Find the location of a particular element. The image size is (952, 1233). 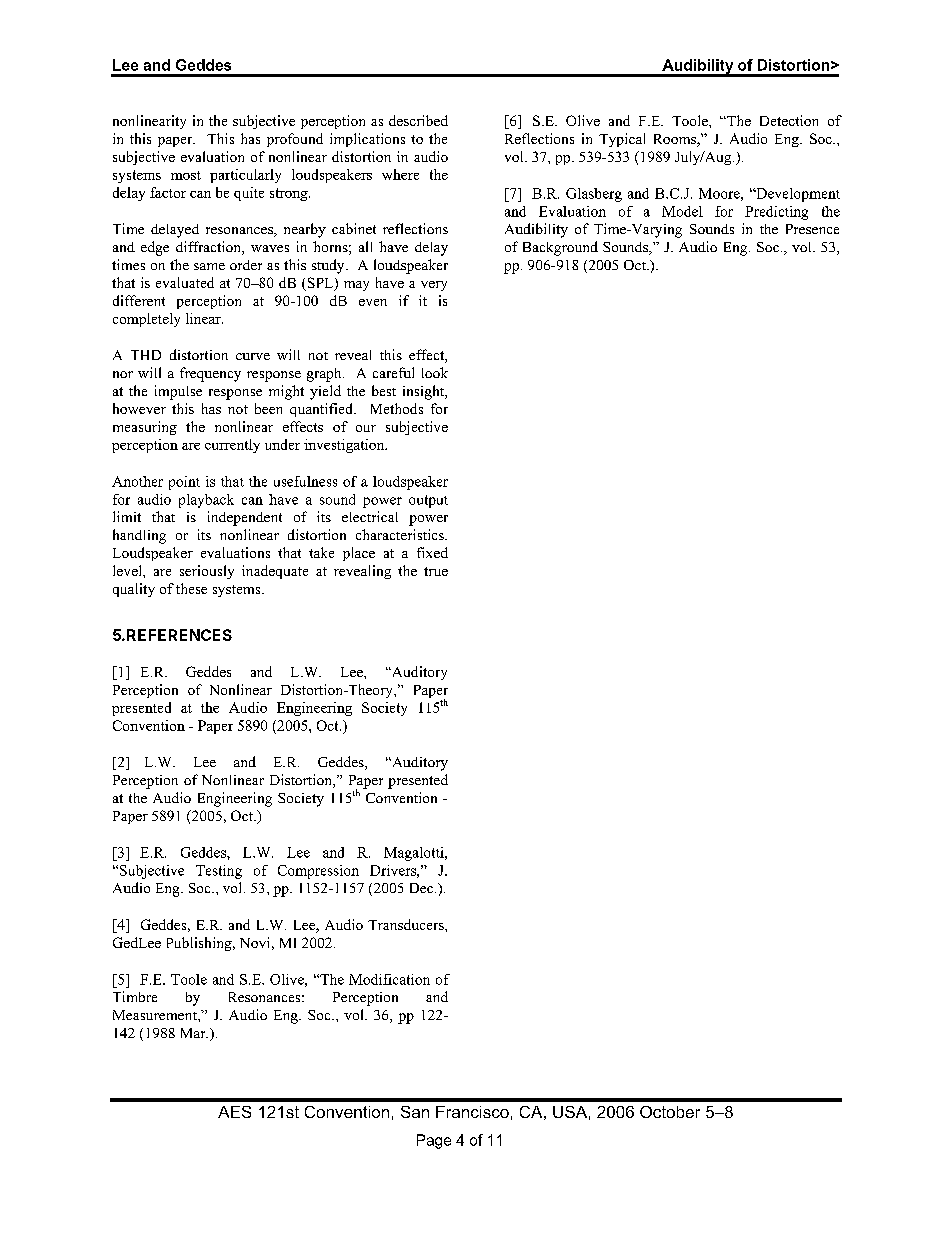

described is located at coordinates (418, 120).
